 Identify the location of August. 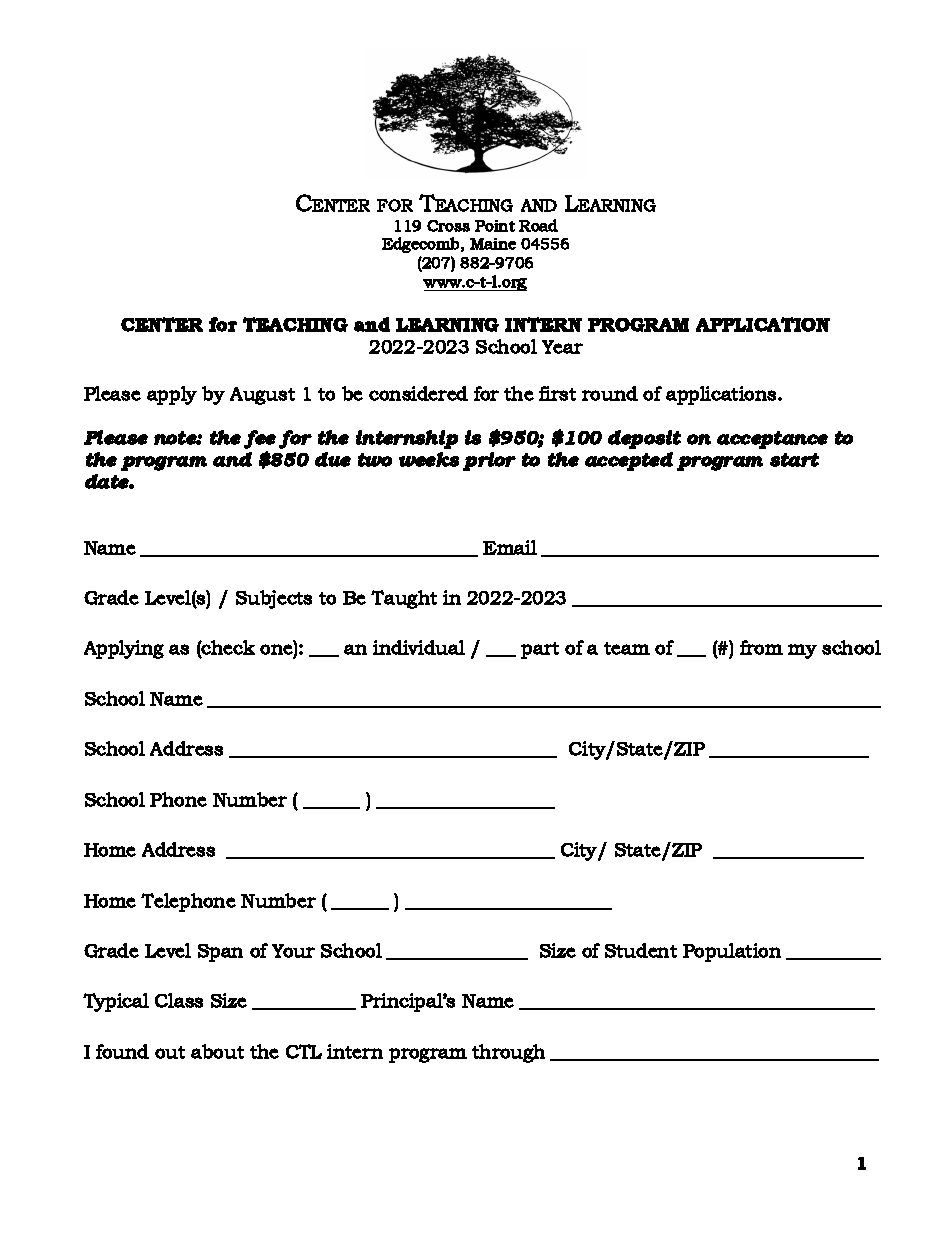
(262, 396).
